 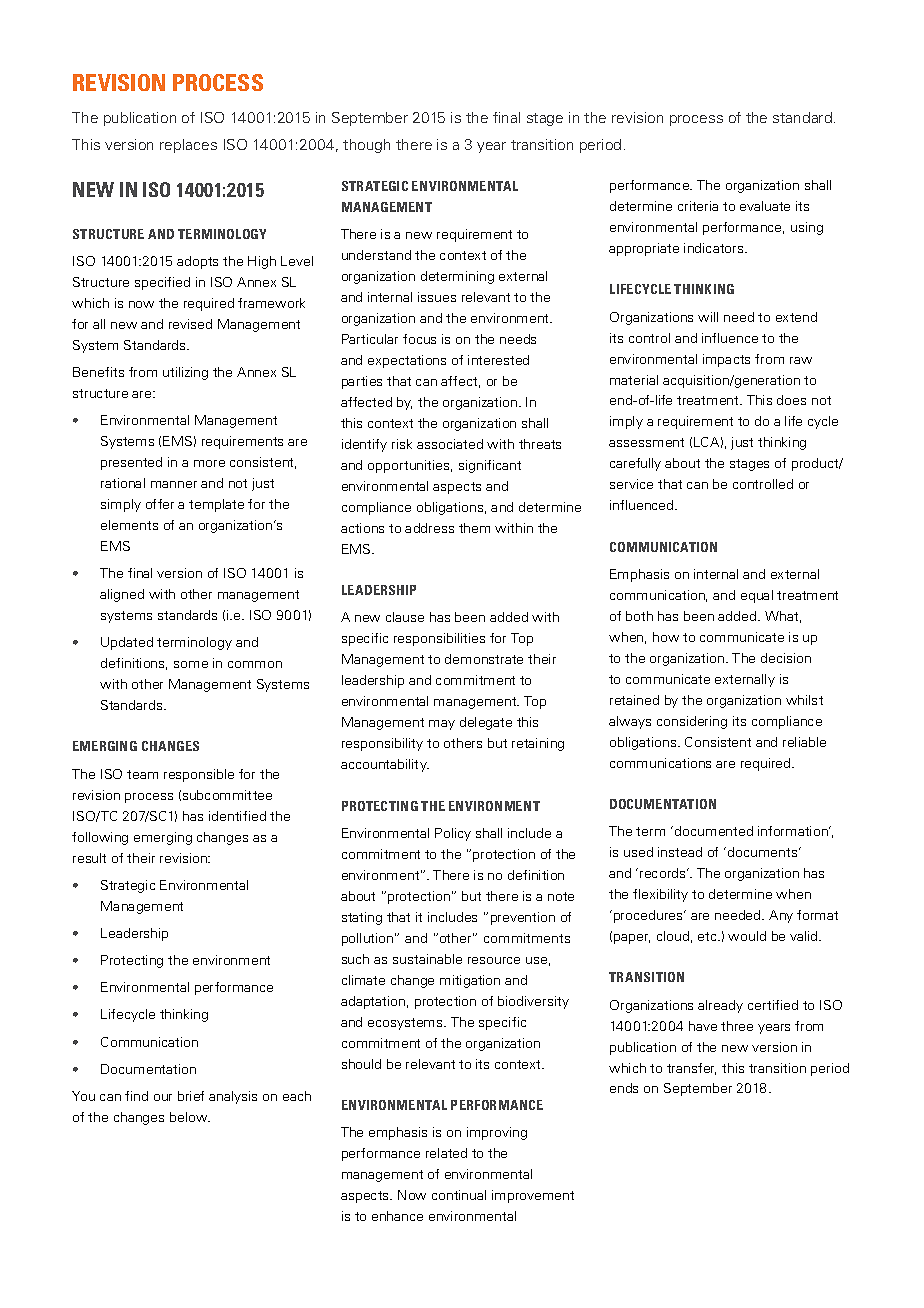 I want to click on already, so click(x=720, y=1006).
